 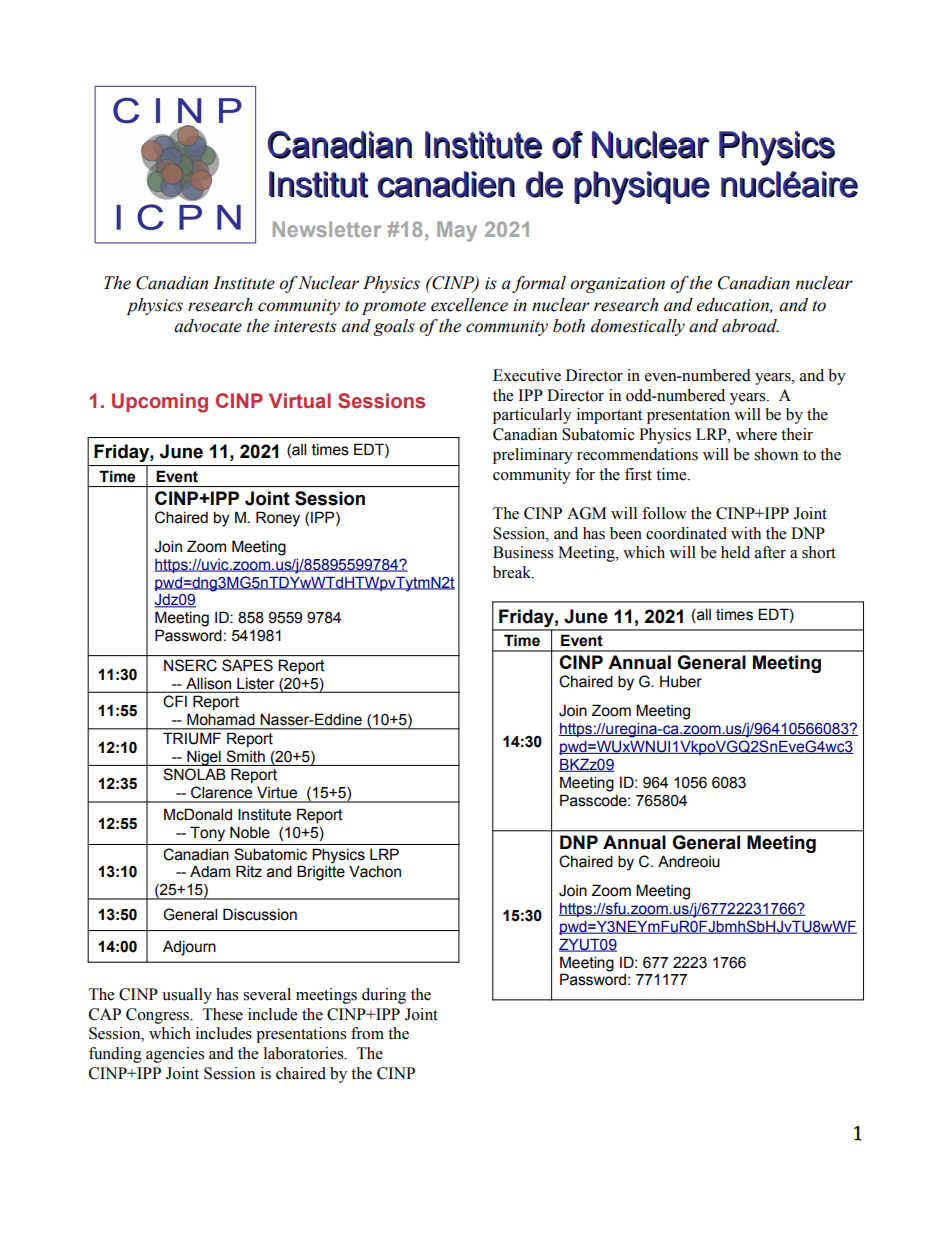 I want to click on from, so click(x=367, y=1033).
